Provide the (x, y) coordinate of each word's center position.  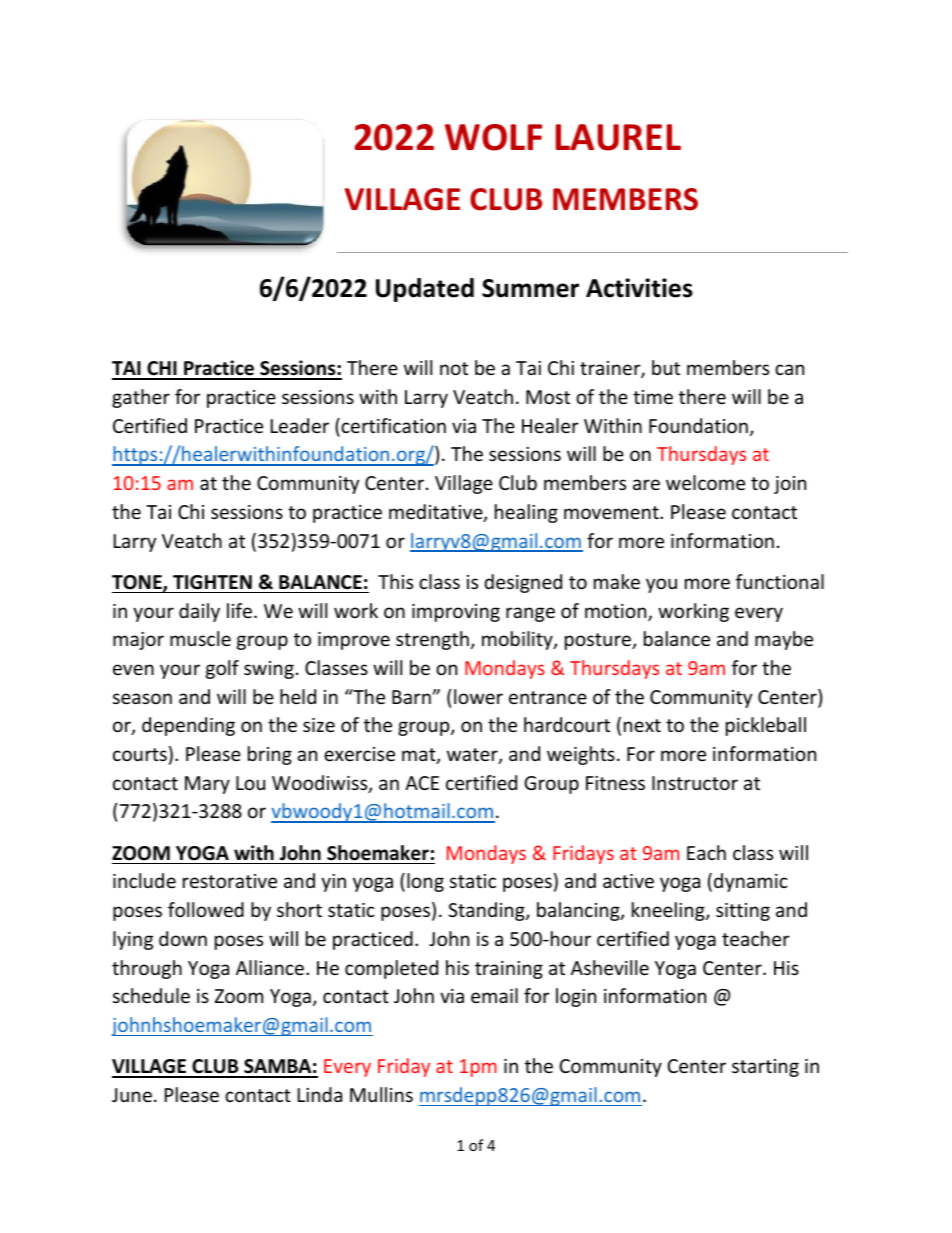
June (132, 1095)
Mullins (381, 1094)
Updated (425, 290)
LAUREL (618, 137)
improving (456, 613)
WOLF (493, 137)
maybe (784, 640)
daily (199, 612)
